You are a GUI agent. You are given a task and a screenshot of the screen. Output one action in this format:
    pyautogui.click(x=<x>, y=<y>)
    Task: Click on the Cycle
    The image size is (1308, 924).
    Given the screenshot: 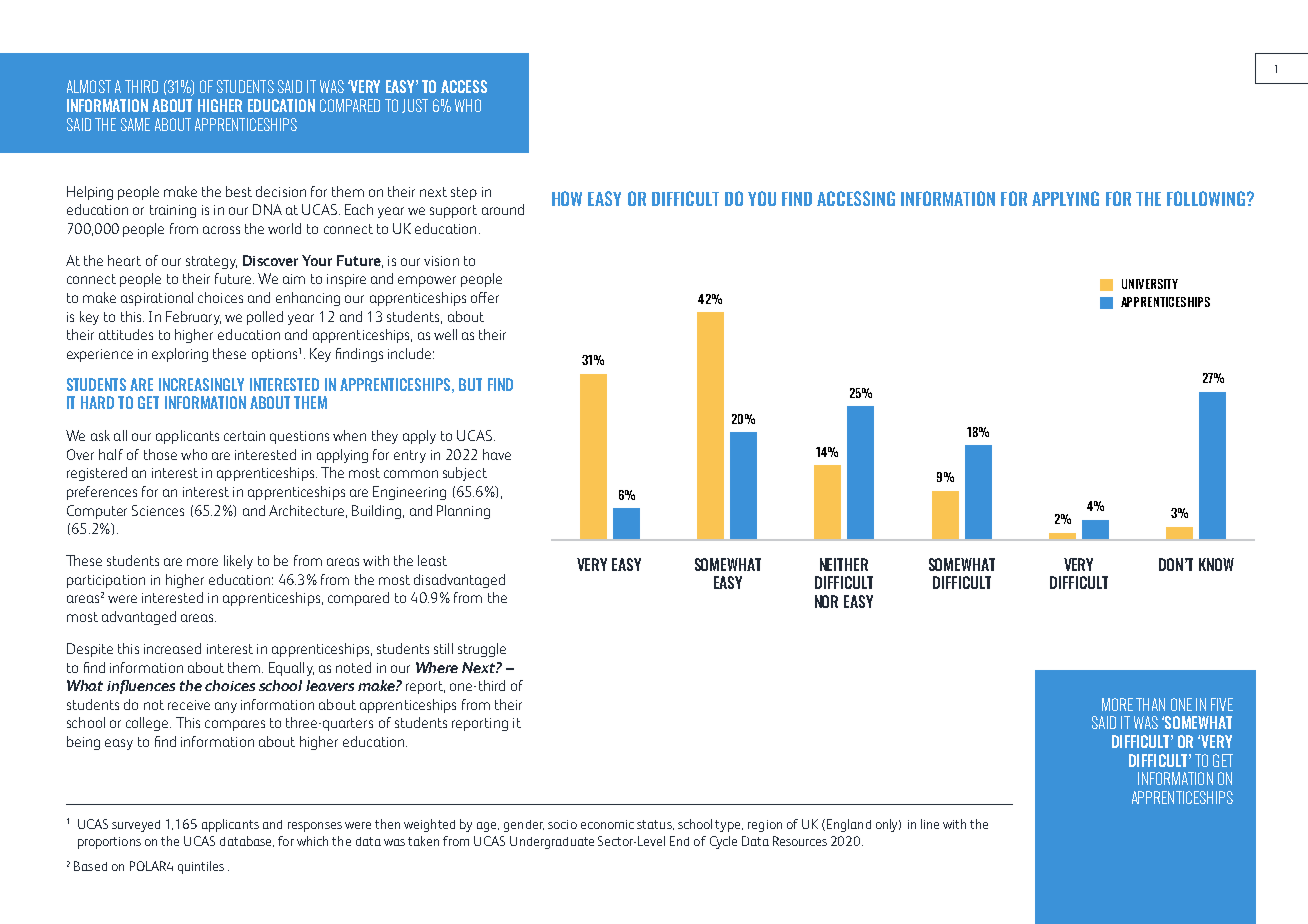 What is the action you would take?
    pyautogui.click(x=723, y=842)
